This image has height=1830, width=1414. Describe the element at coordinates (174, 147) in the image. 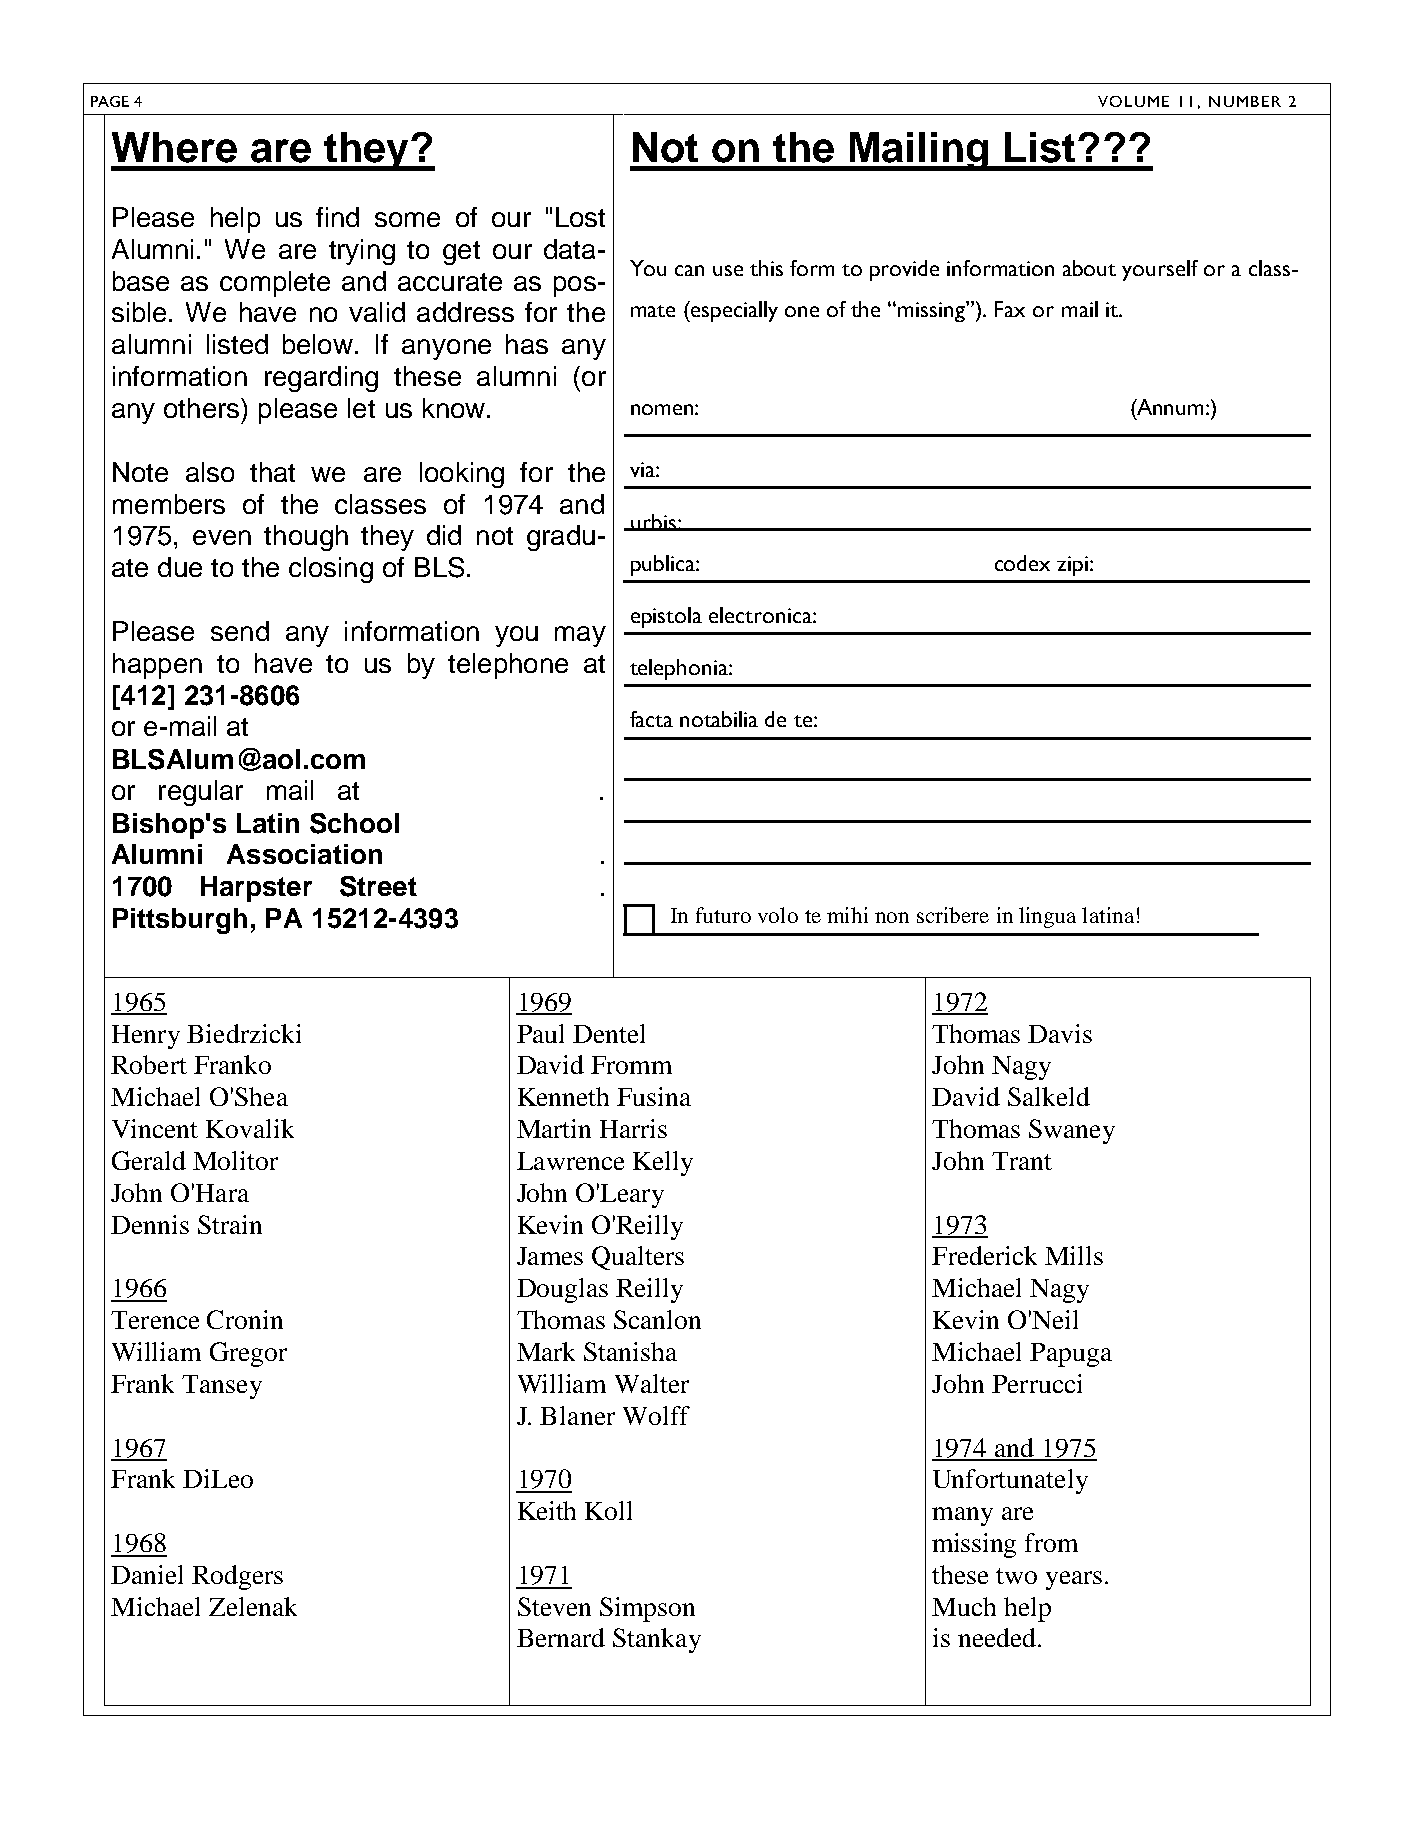

I see `Where` at that location.
